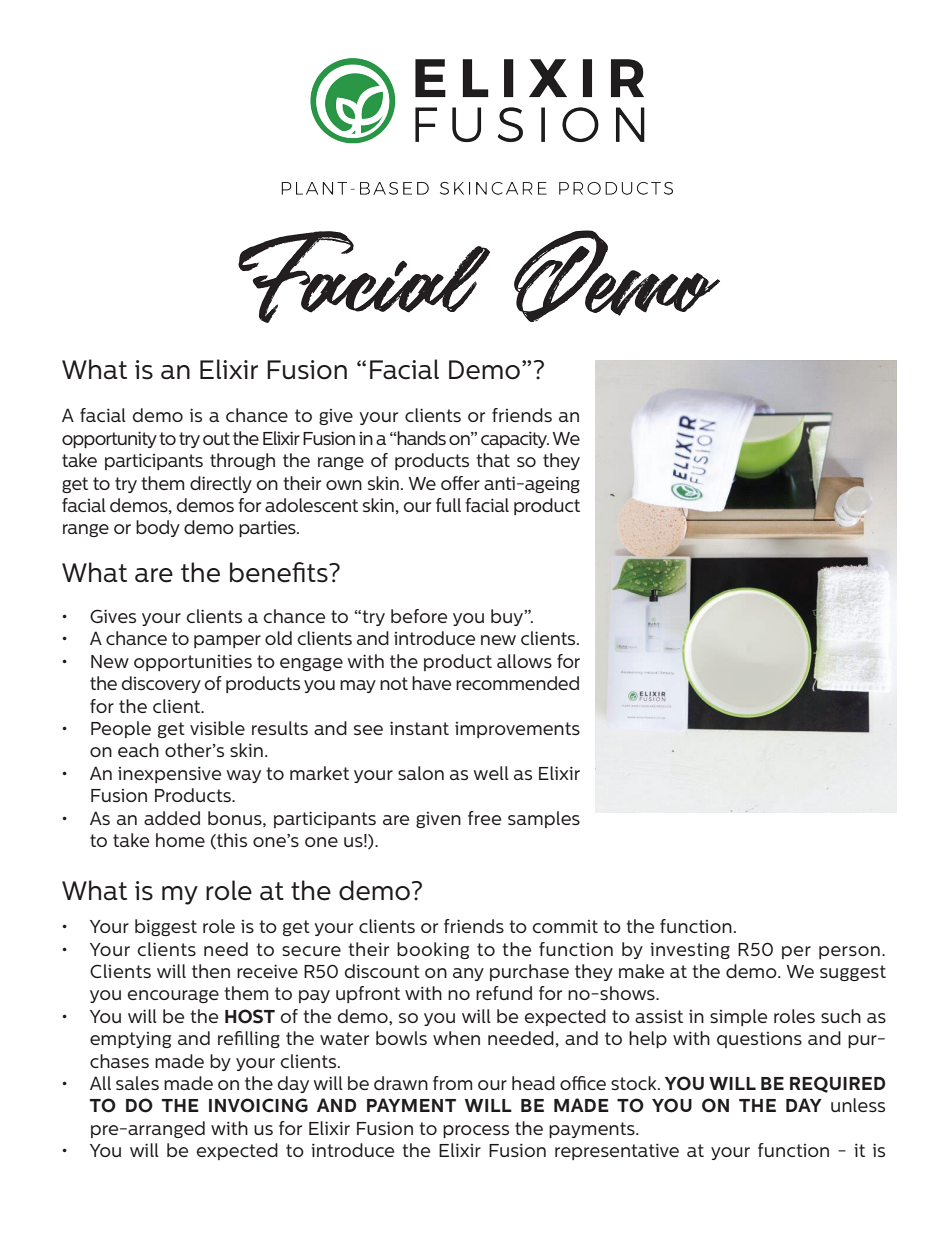 Image resolution: width=952 pixels, height=1233 pixels. Describe the element at coordinates (258, 1105) in the screenshot. I see `INVOICING` at that location.
